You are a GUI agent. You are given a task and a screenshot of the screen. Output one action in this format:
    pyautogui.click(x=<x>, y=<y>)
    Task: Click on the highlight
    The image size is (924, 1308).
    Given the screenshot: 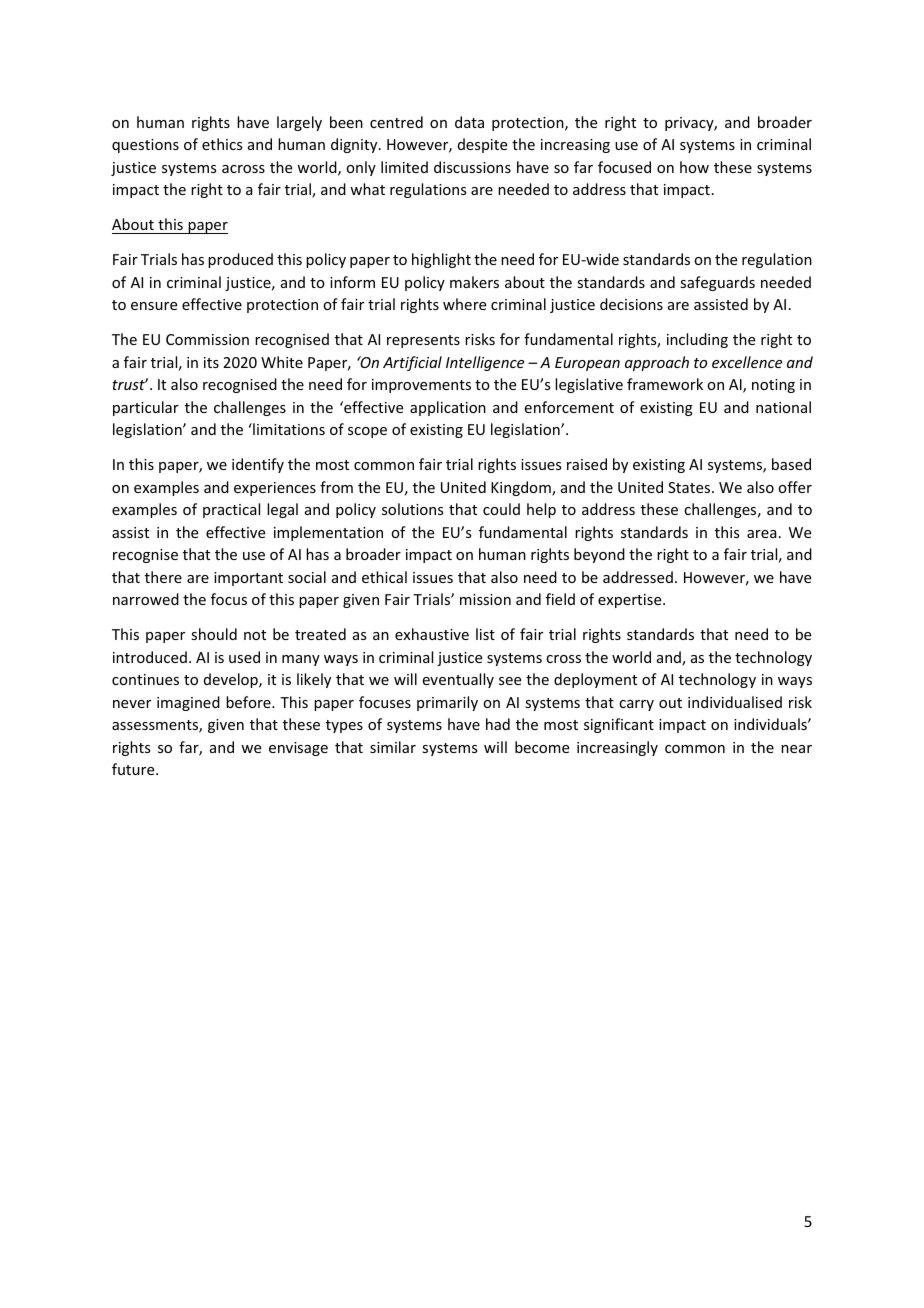 What is the action you would take?
    pyautogui.click(x=441, y=260)
